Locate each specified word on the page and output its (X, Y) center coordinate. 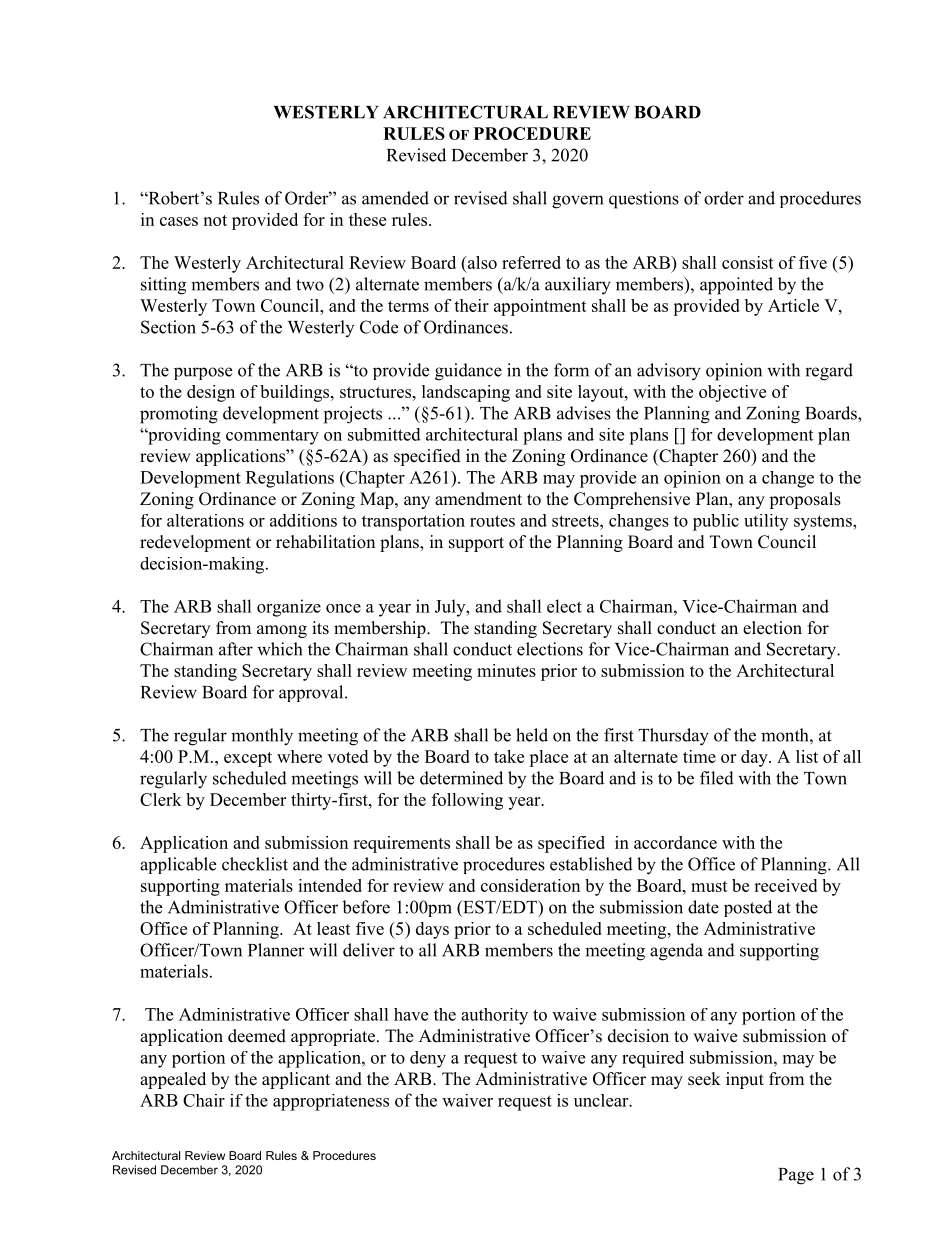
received (785, 885)
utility (766, 522)
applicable (178, 865)
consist (748, 262)
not (215, 220)
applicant (296, 1080)
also (481, 262)
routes (492, 521)
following (467, 801)
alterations (205, 520)
